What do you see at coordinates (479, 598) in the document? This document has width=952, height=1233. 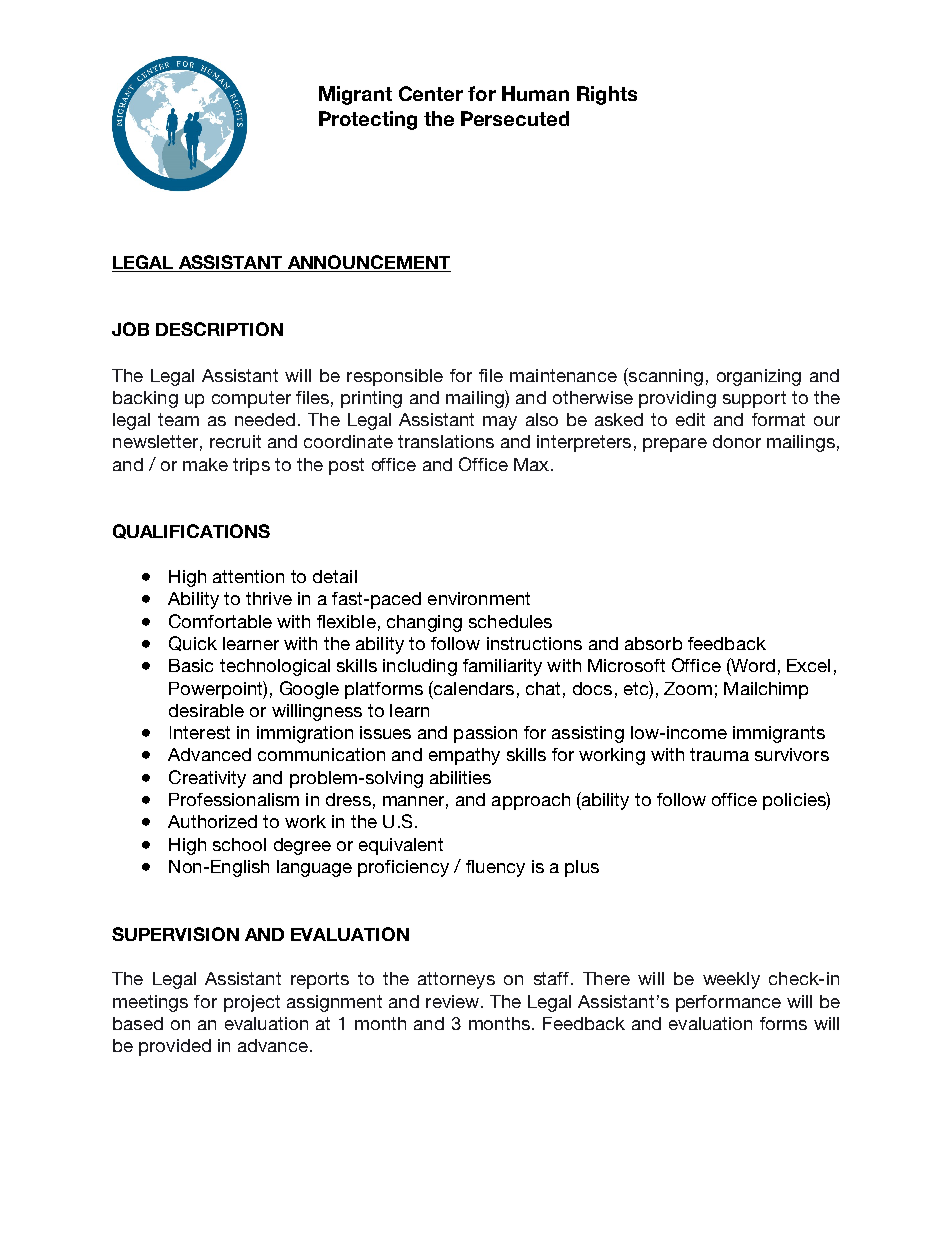 I see `environment` at bounding box center [479, 598].
